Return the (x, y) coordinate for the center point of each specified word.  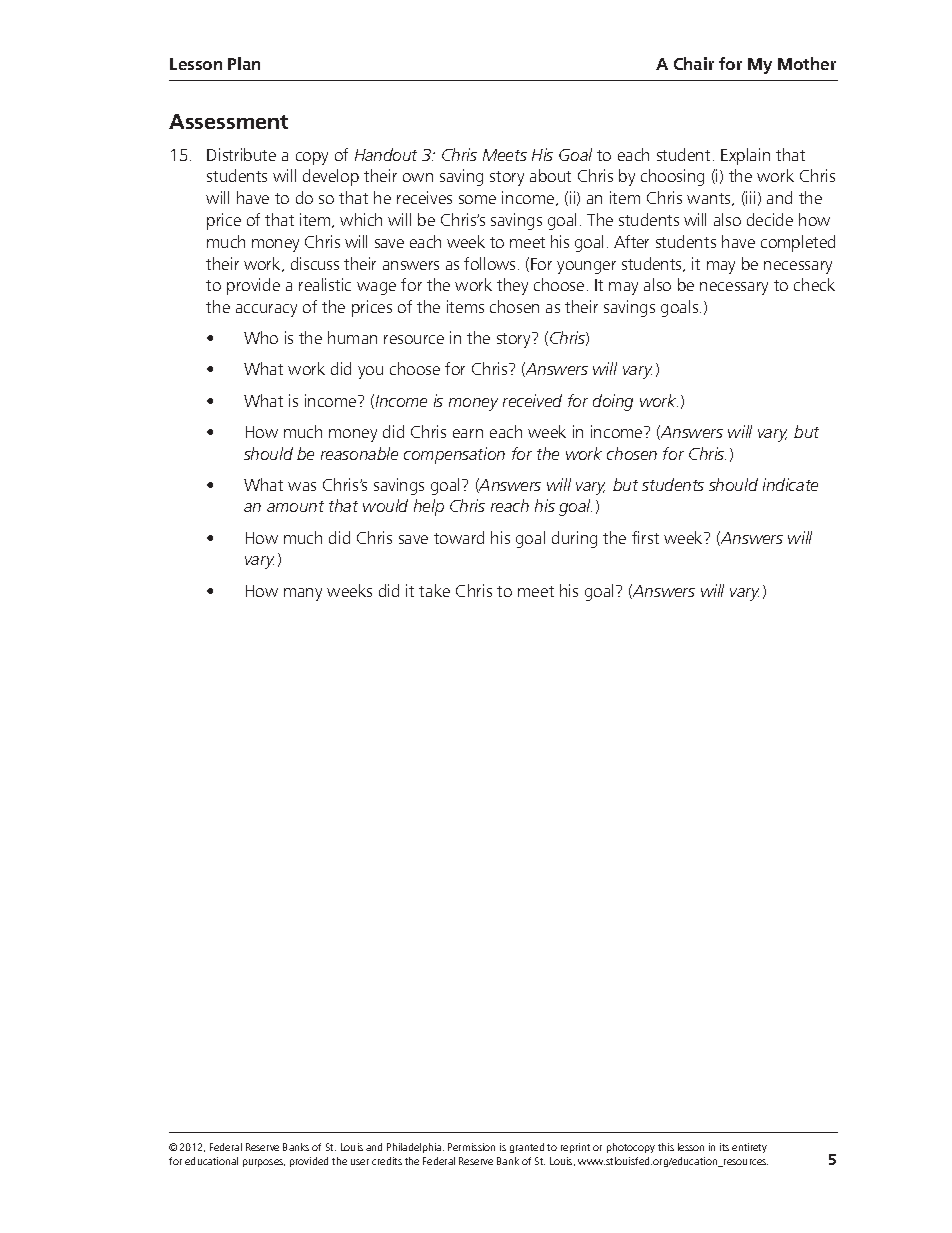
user (360, 1162)
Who (261, 337)
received (532, 400)
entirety (749, 1148)
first (645, 537)
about (550, 175)
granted (527, 1148)
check (814, 284)
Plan (244, 63)
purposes (264, 1163)
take (434, 590)
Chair (694, 63)
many (303, 594)
